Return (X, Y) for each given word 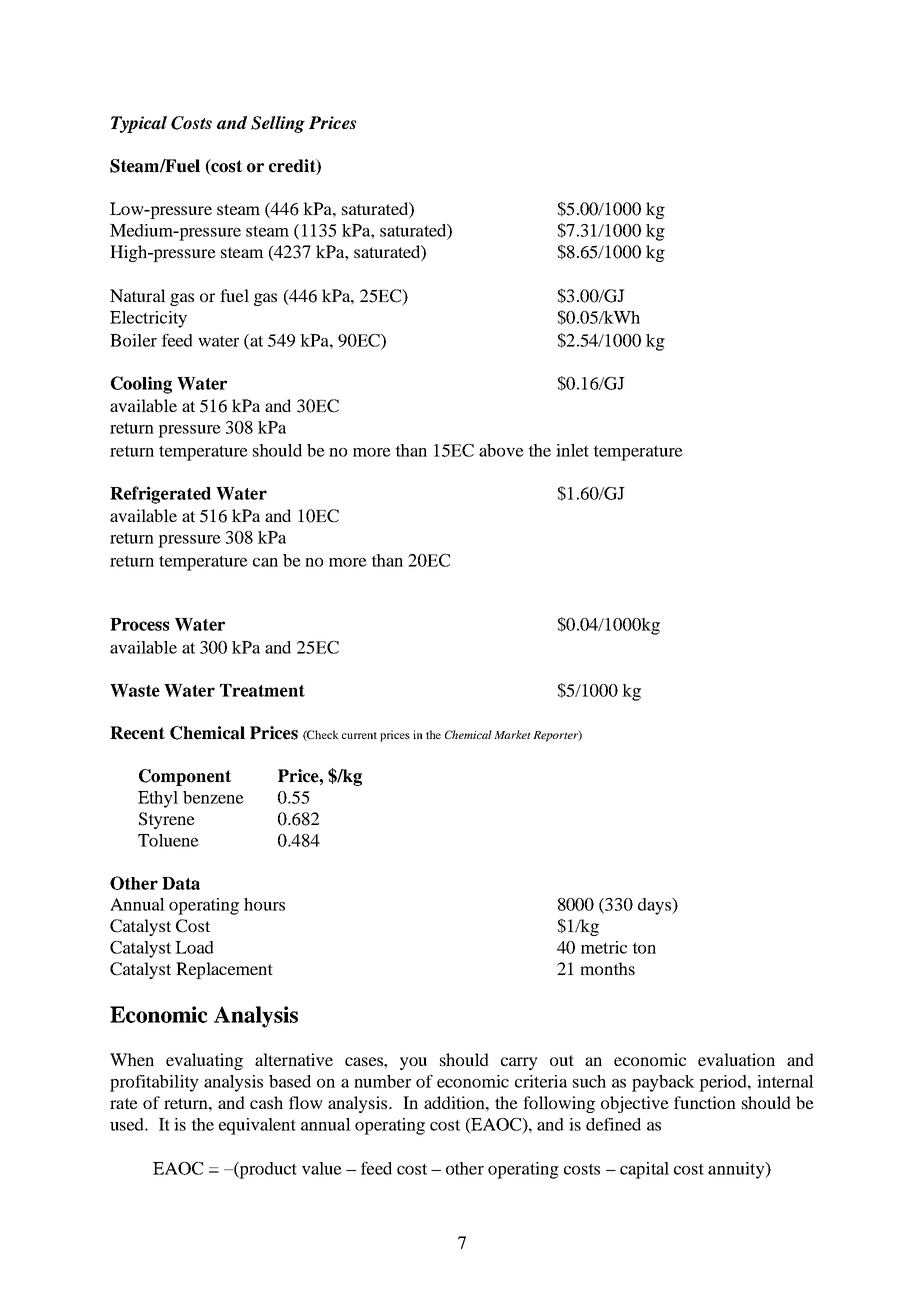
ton (644, 948)
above (501, 450)
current (359, 735)
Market (512, 734)
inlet (572, 450)
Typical (139, 124)
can (265, 562)
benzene (213, 797)
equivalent (257, 1126)
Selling (278, 124)
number (382, 1081)
